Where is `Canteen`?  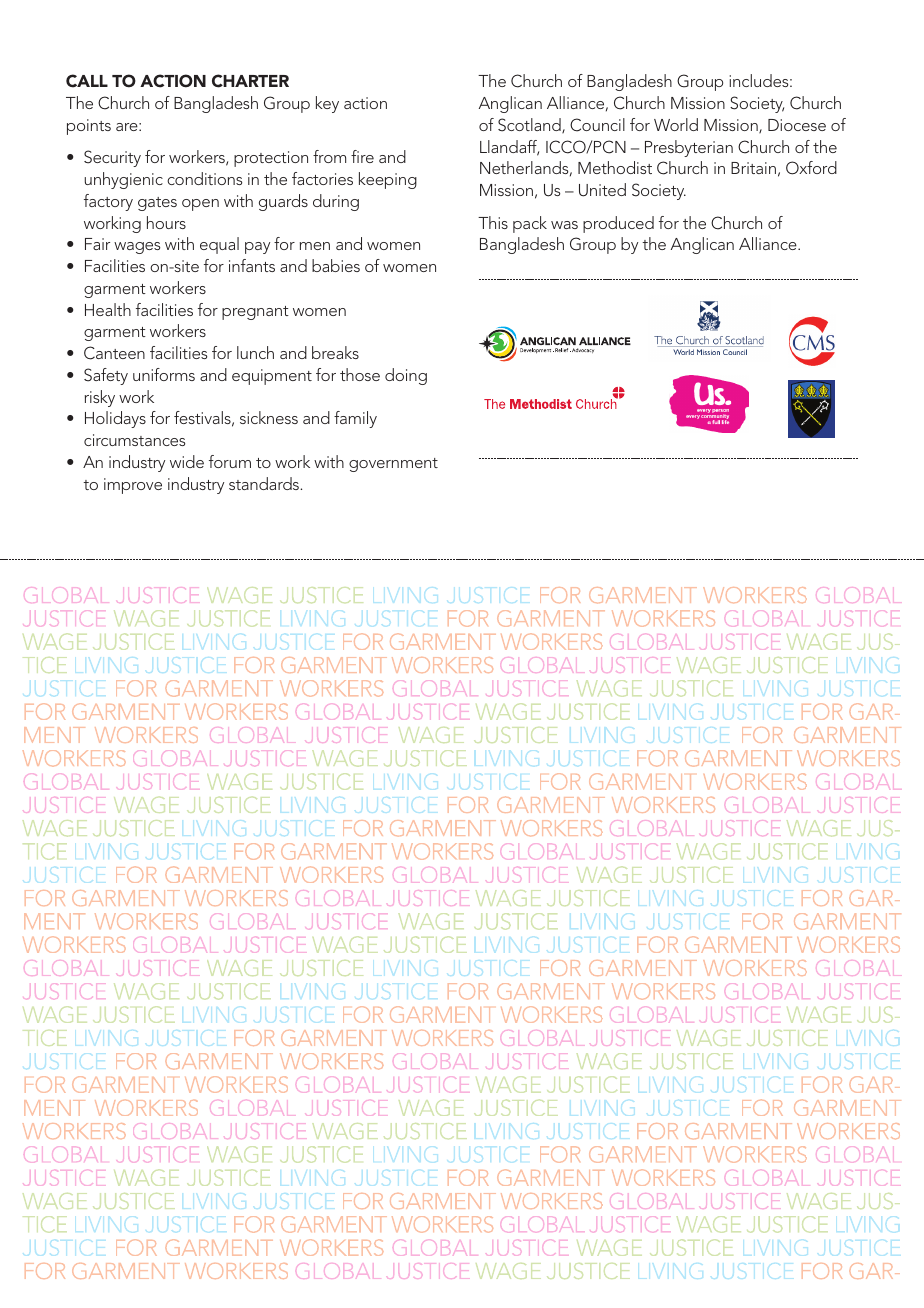 Canteen is located at coordinates (114, 353).
